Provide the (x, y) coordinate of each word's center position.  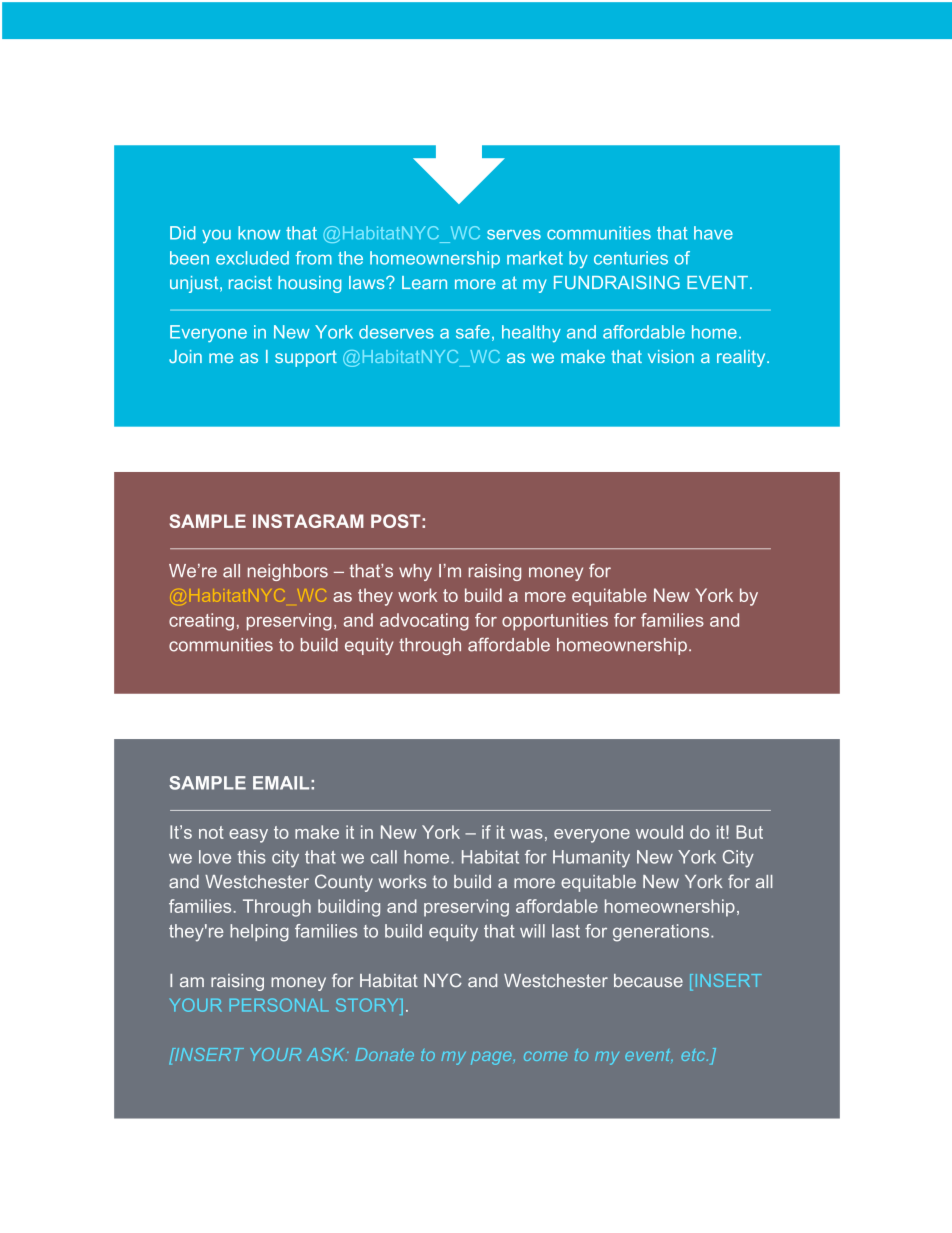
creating (201, 622)
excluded (252, 258)
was (526, 834)
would (659, 832)
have (713, 233)
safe (473, 332)
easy (248, 836)
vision (671, 356)
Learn (424, 282)
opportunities (555, 622)
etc (694, 1055)
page (492, 1058)
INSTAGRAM (308, 521)
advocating (424, 622)
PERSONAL (279, 1005)
